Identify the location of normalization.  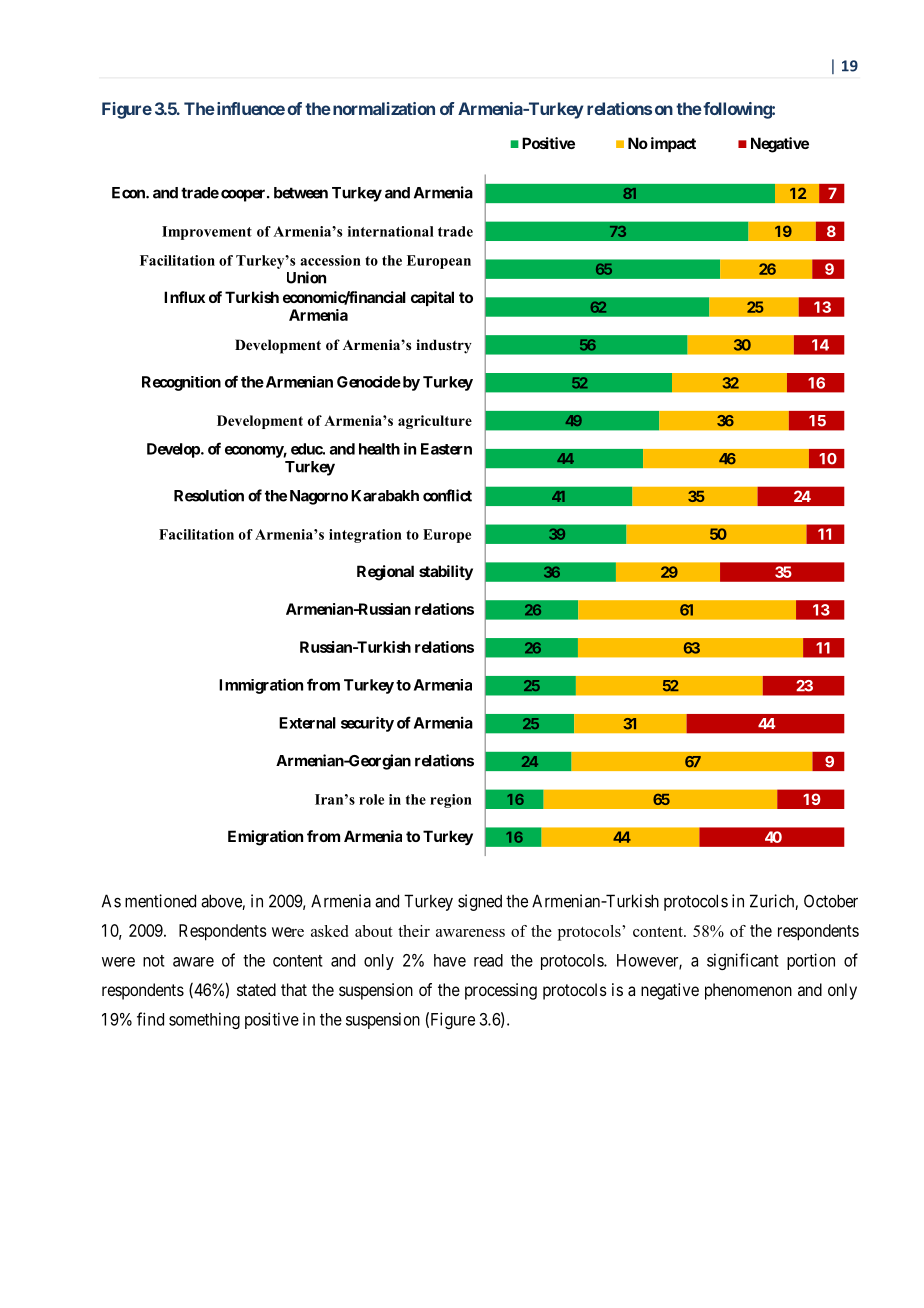
(382, 108).
